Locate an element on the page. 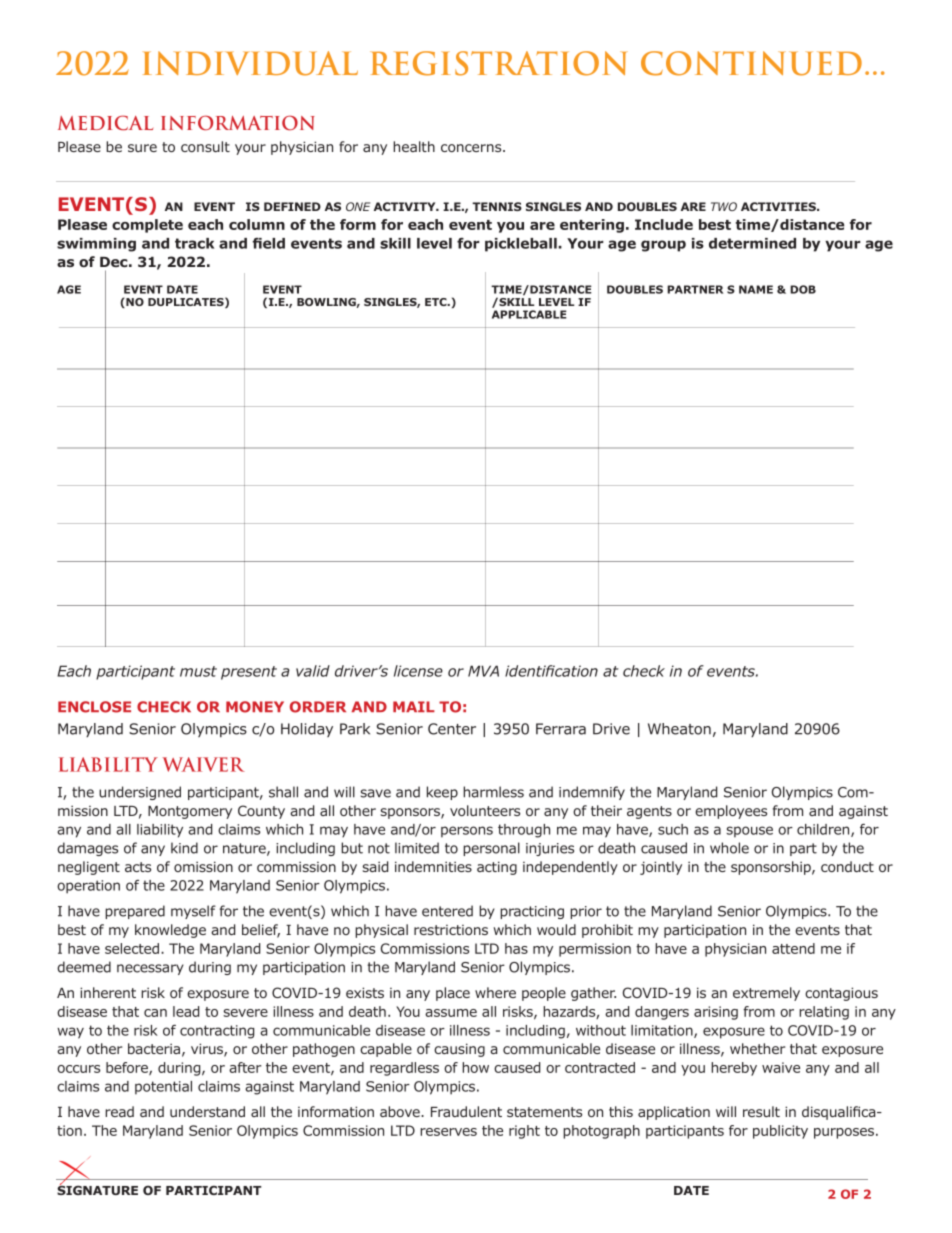  Wheaton is located at coordinates (679, 729).
